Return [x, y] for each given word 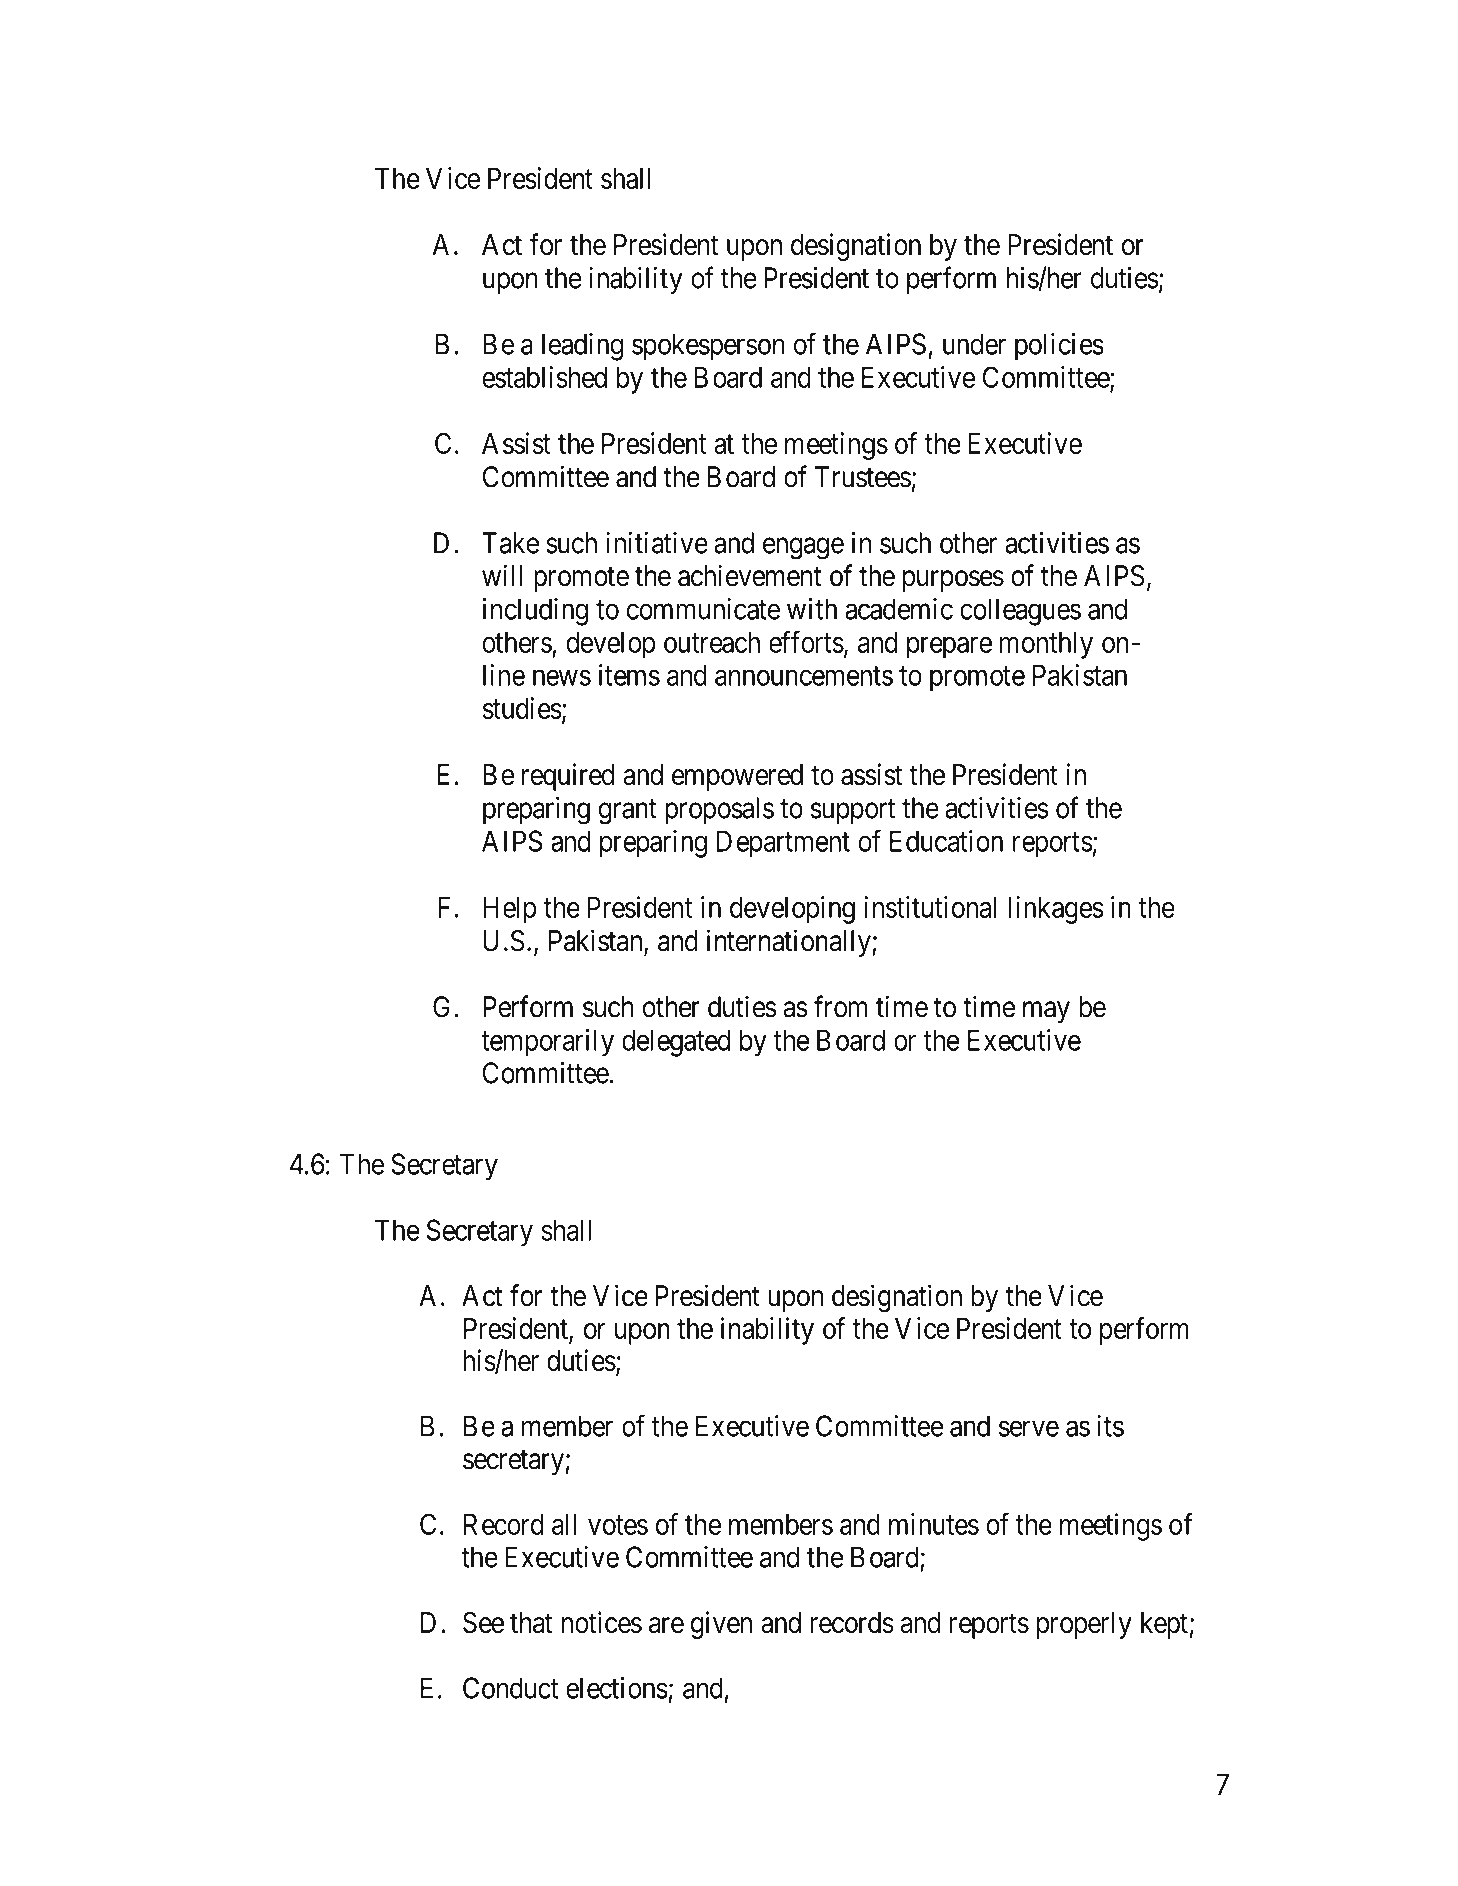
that [531, 1623]
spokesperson [708, 347]
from [840, 1006]
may [1046, 1012]
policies [1059, 347]
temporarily [547, 1043]
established [544, 377]
